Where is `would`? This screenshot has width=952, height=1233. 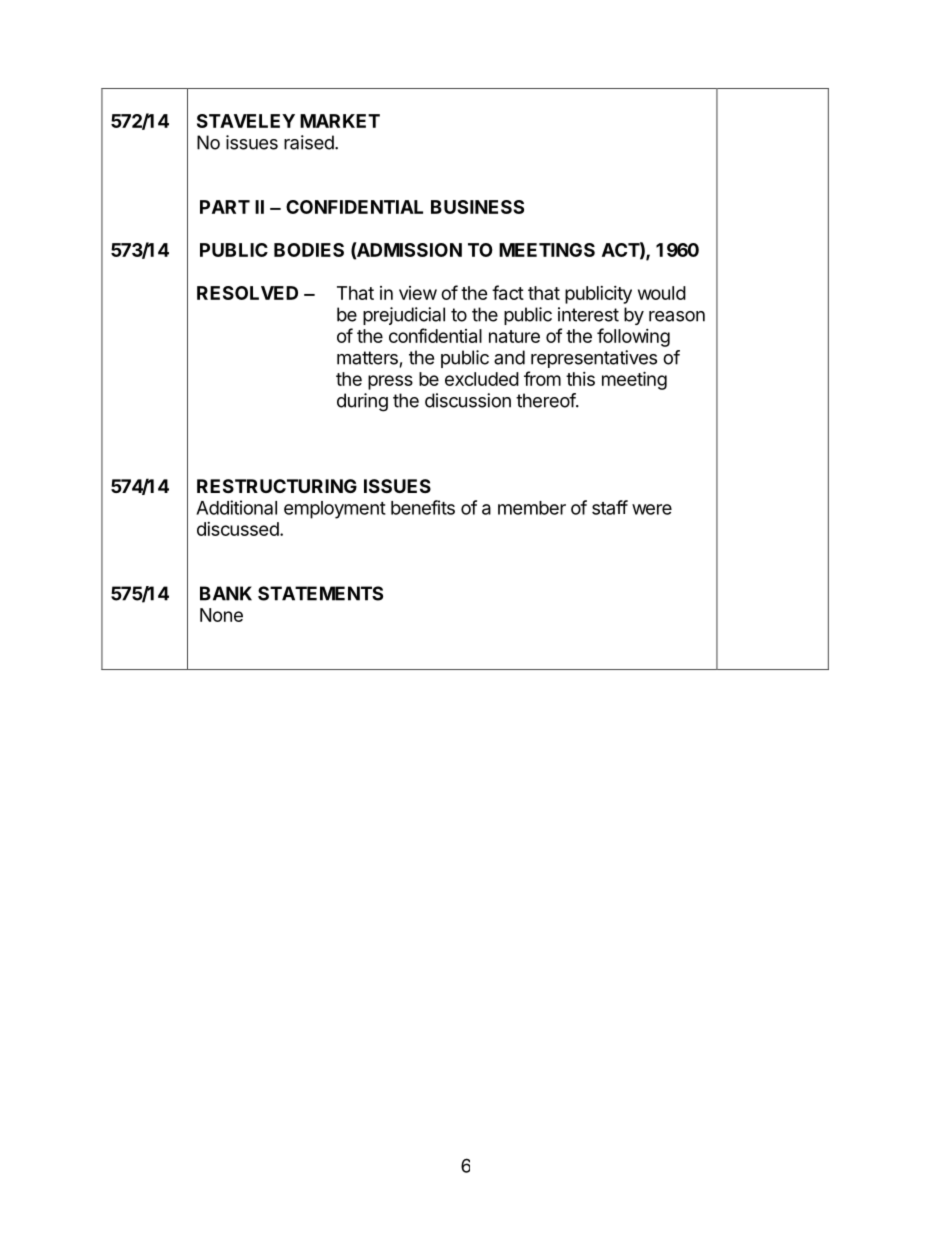 would is located at coordinates (662, 293).
